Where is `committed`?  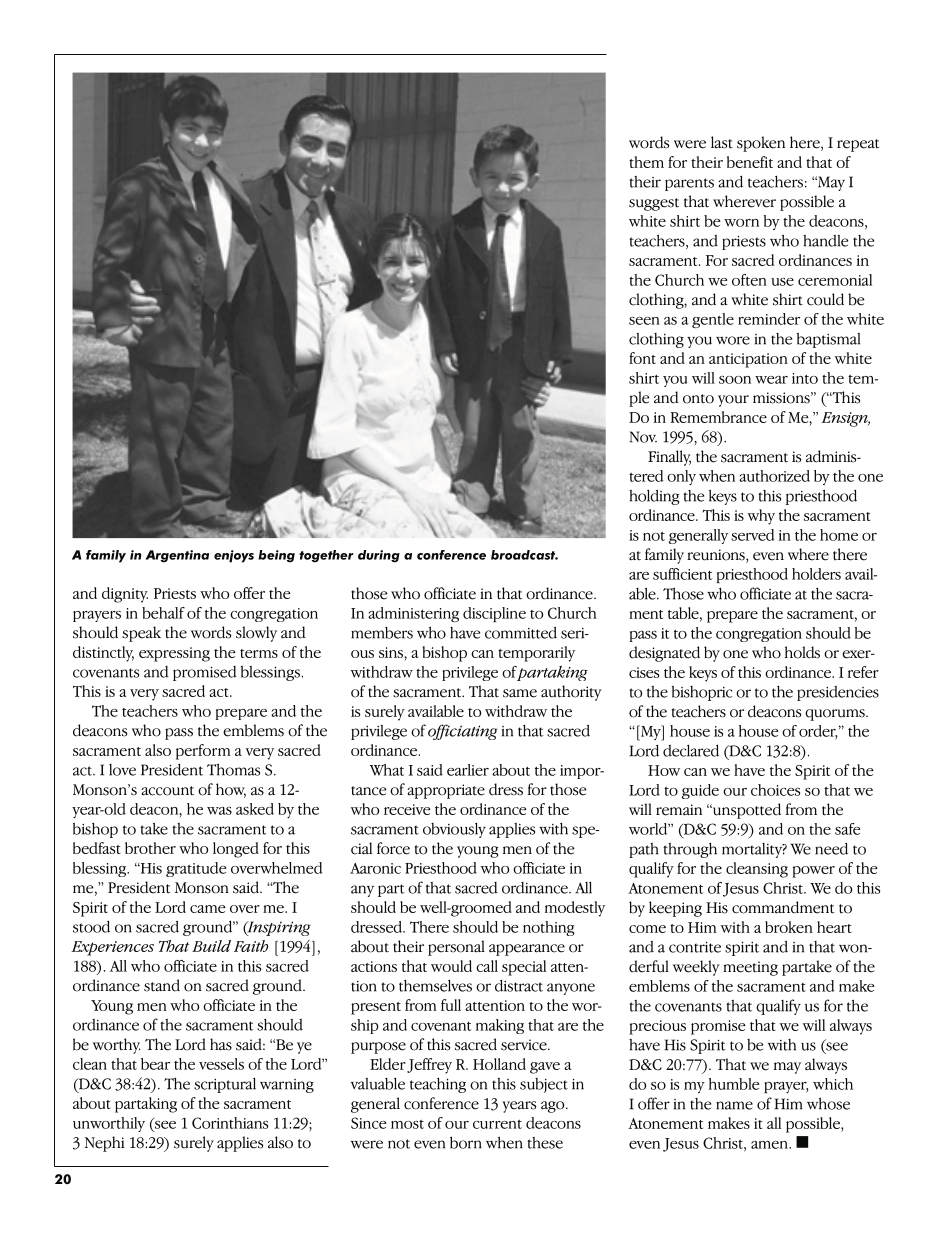 committed is located at coordinates (521, 632).
